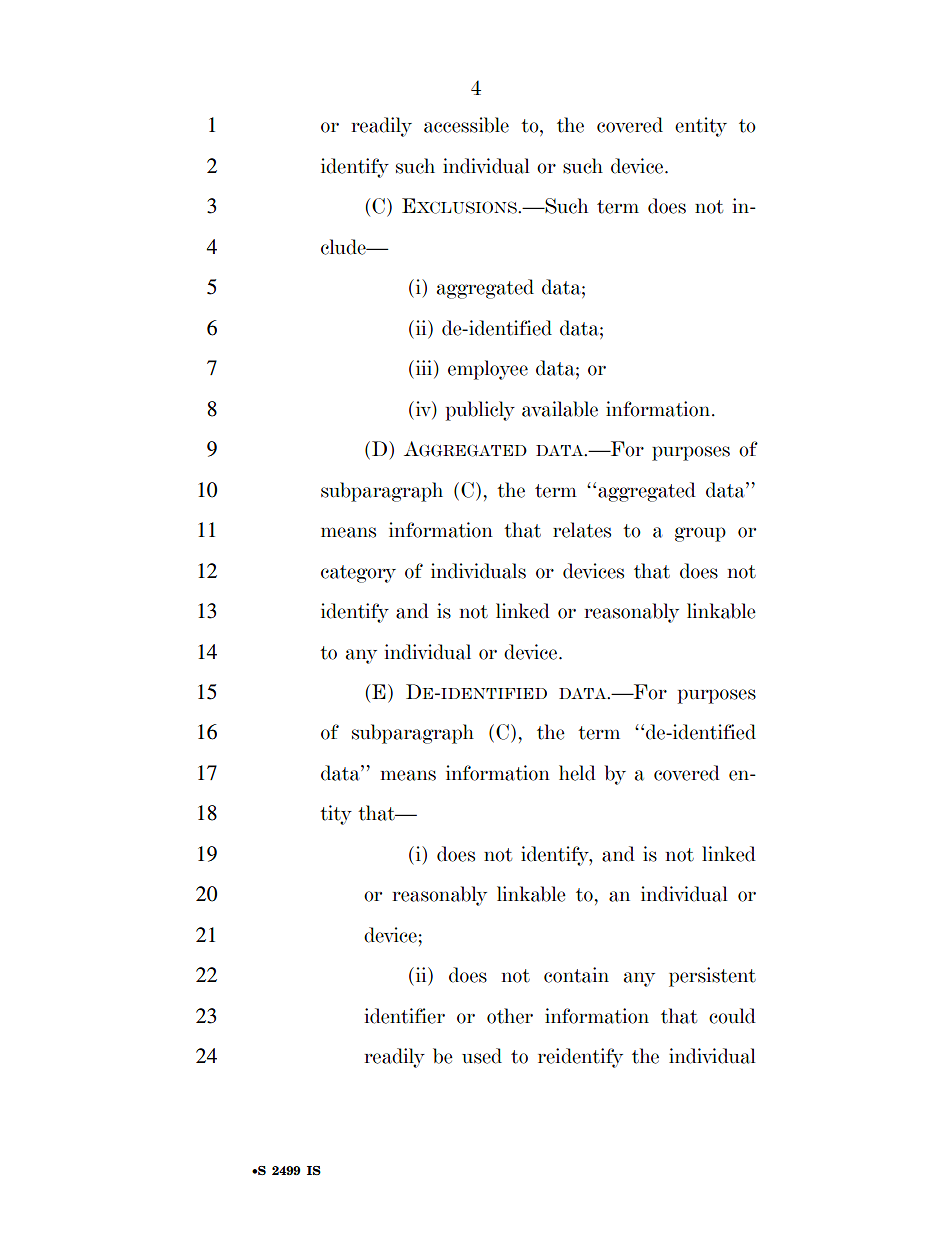  What do you see at coordinates (560, 409) in the image?
I see `available` at bounding box center [560, 409].
